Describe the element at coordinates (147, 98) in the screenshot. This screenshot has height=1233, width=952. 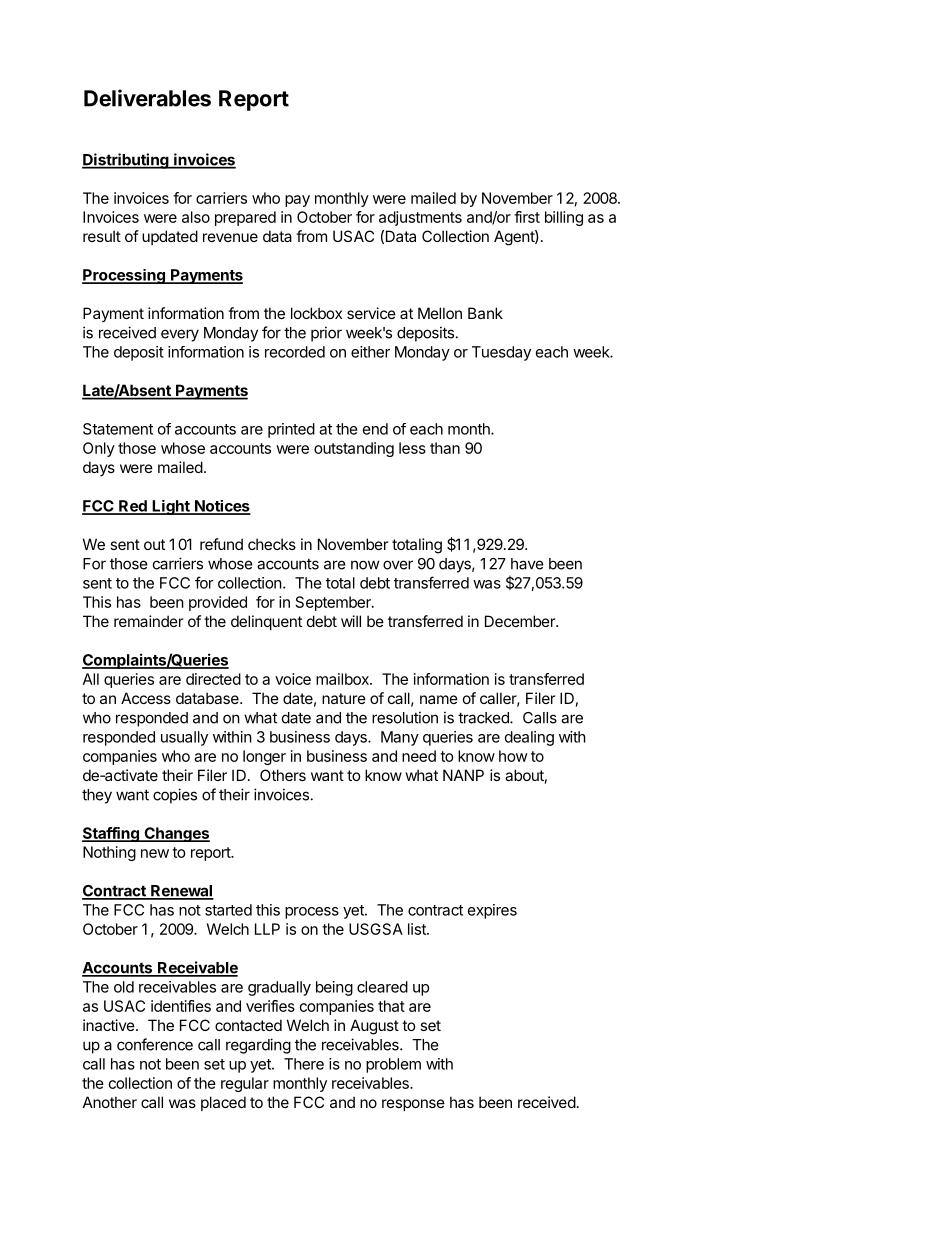
I see `Deliverables` at that location.
